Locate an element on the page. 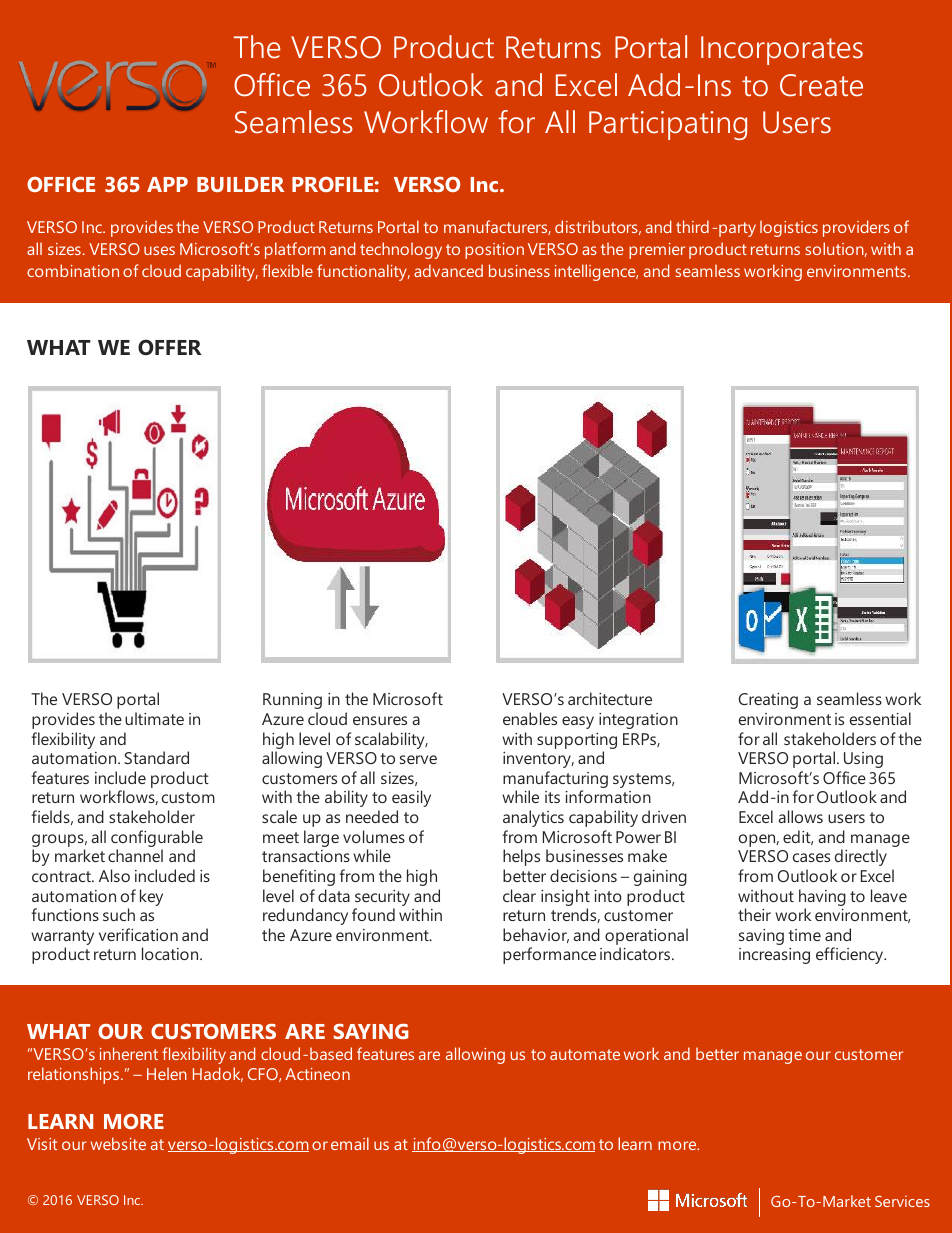 This document has height=1233, width=952. APP is located at coordinates (167, 184).
